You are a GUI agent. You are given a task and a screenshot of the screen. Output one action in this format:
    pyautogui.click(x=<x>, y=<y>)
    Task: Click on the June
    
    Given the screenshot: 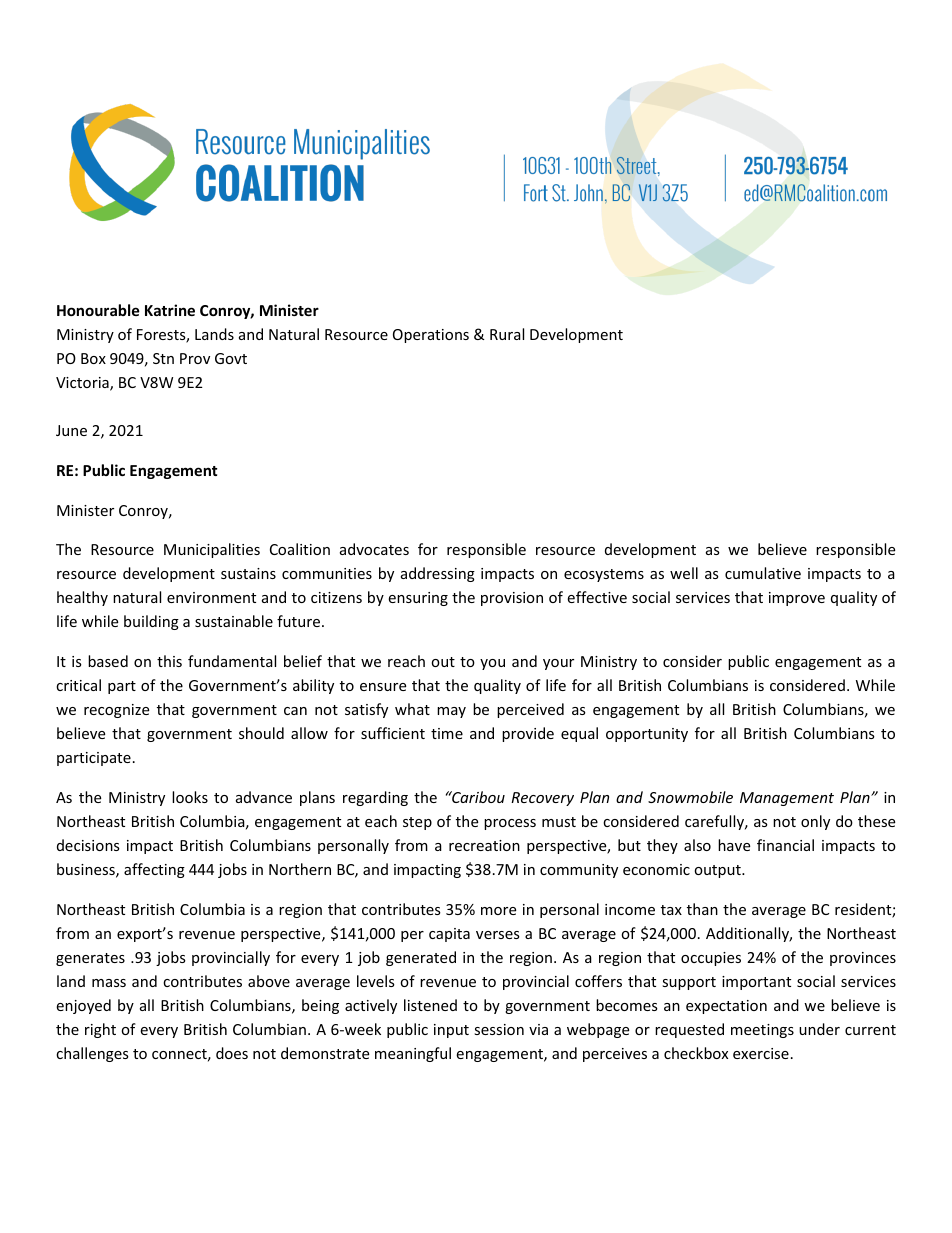 What is the action you would take?
    pyautogui.click(x=71, y=430)
